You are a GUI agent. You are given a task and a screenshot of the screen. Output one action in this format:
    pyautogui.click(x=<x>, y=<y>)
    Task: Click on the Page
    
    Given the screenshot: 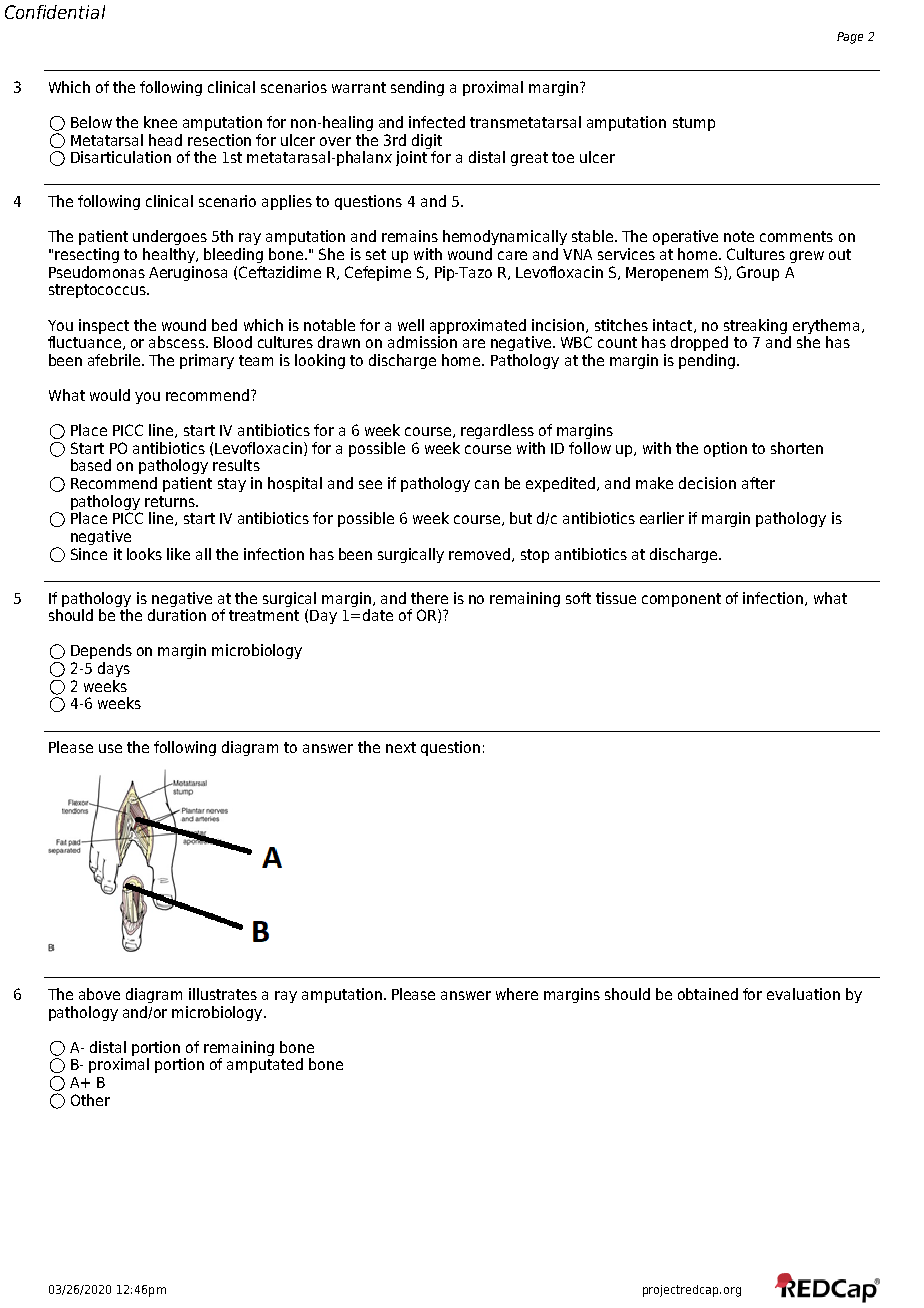 What is the action you would take?
    pyautogui.click(x=850, y=38)
